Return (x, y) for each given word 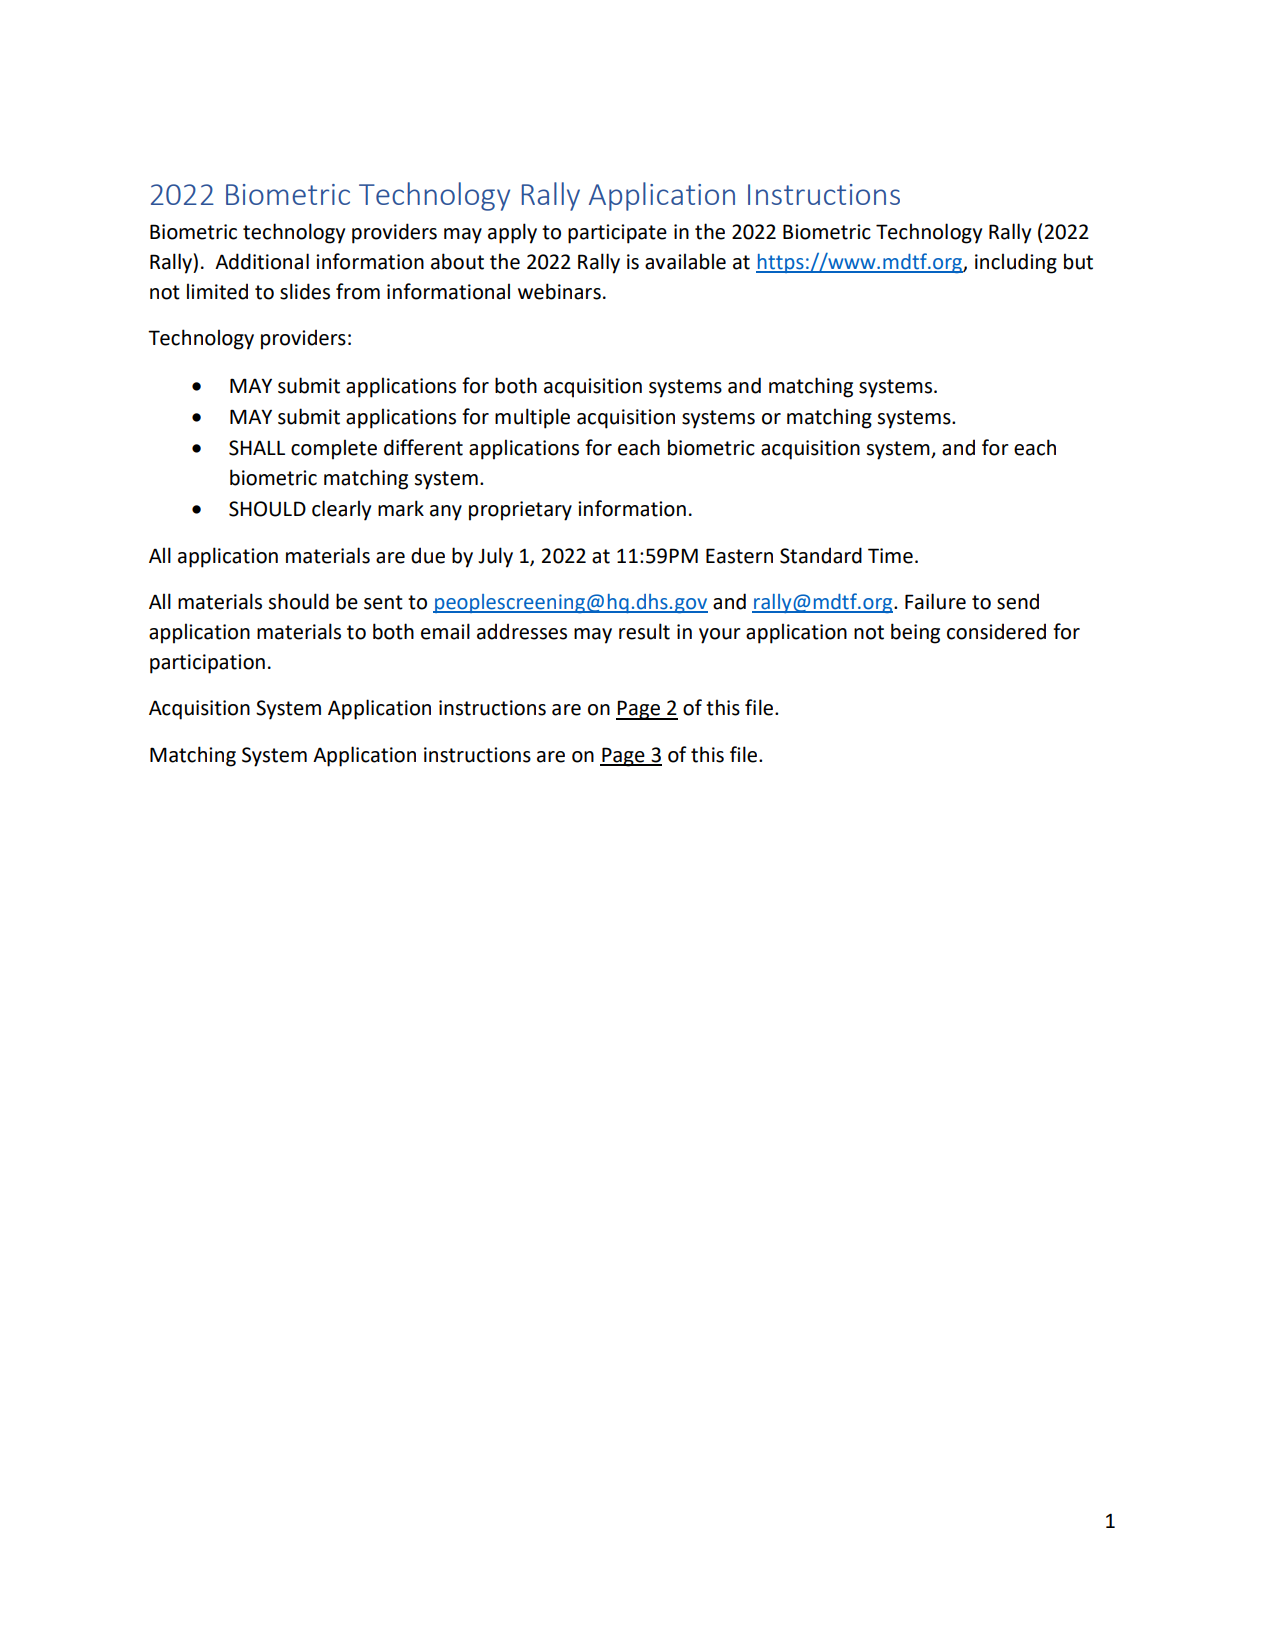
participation (207, 664)
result (644, 631)
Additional (262, 261)
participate (617, 234)
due (428, 555)
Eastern (739, 556)
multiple (532, 418)
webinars (559, 291)
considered (996, 631)
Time (890, 556)
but (1078, 261)
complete (334, 449)
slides (305, 291)
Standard (821, 555)
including (1016, 263)
